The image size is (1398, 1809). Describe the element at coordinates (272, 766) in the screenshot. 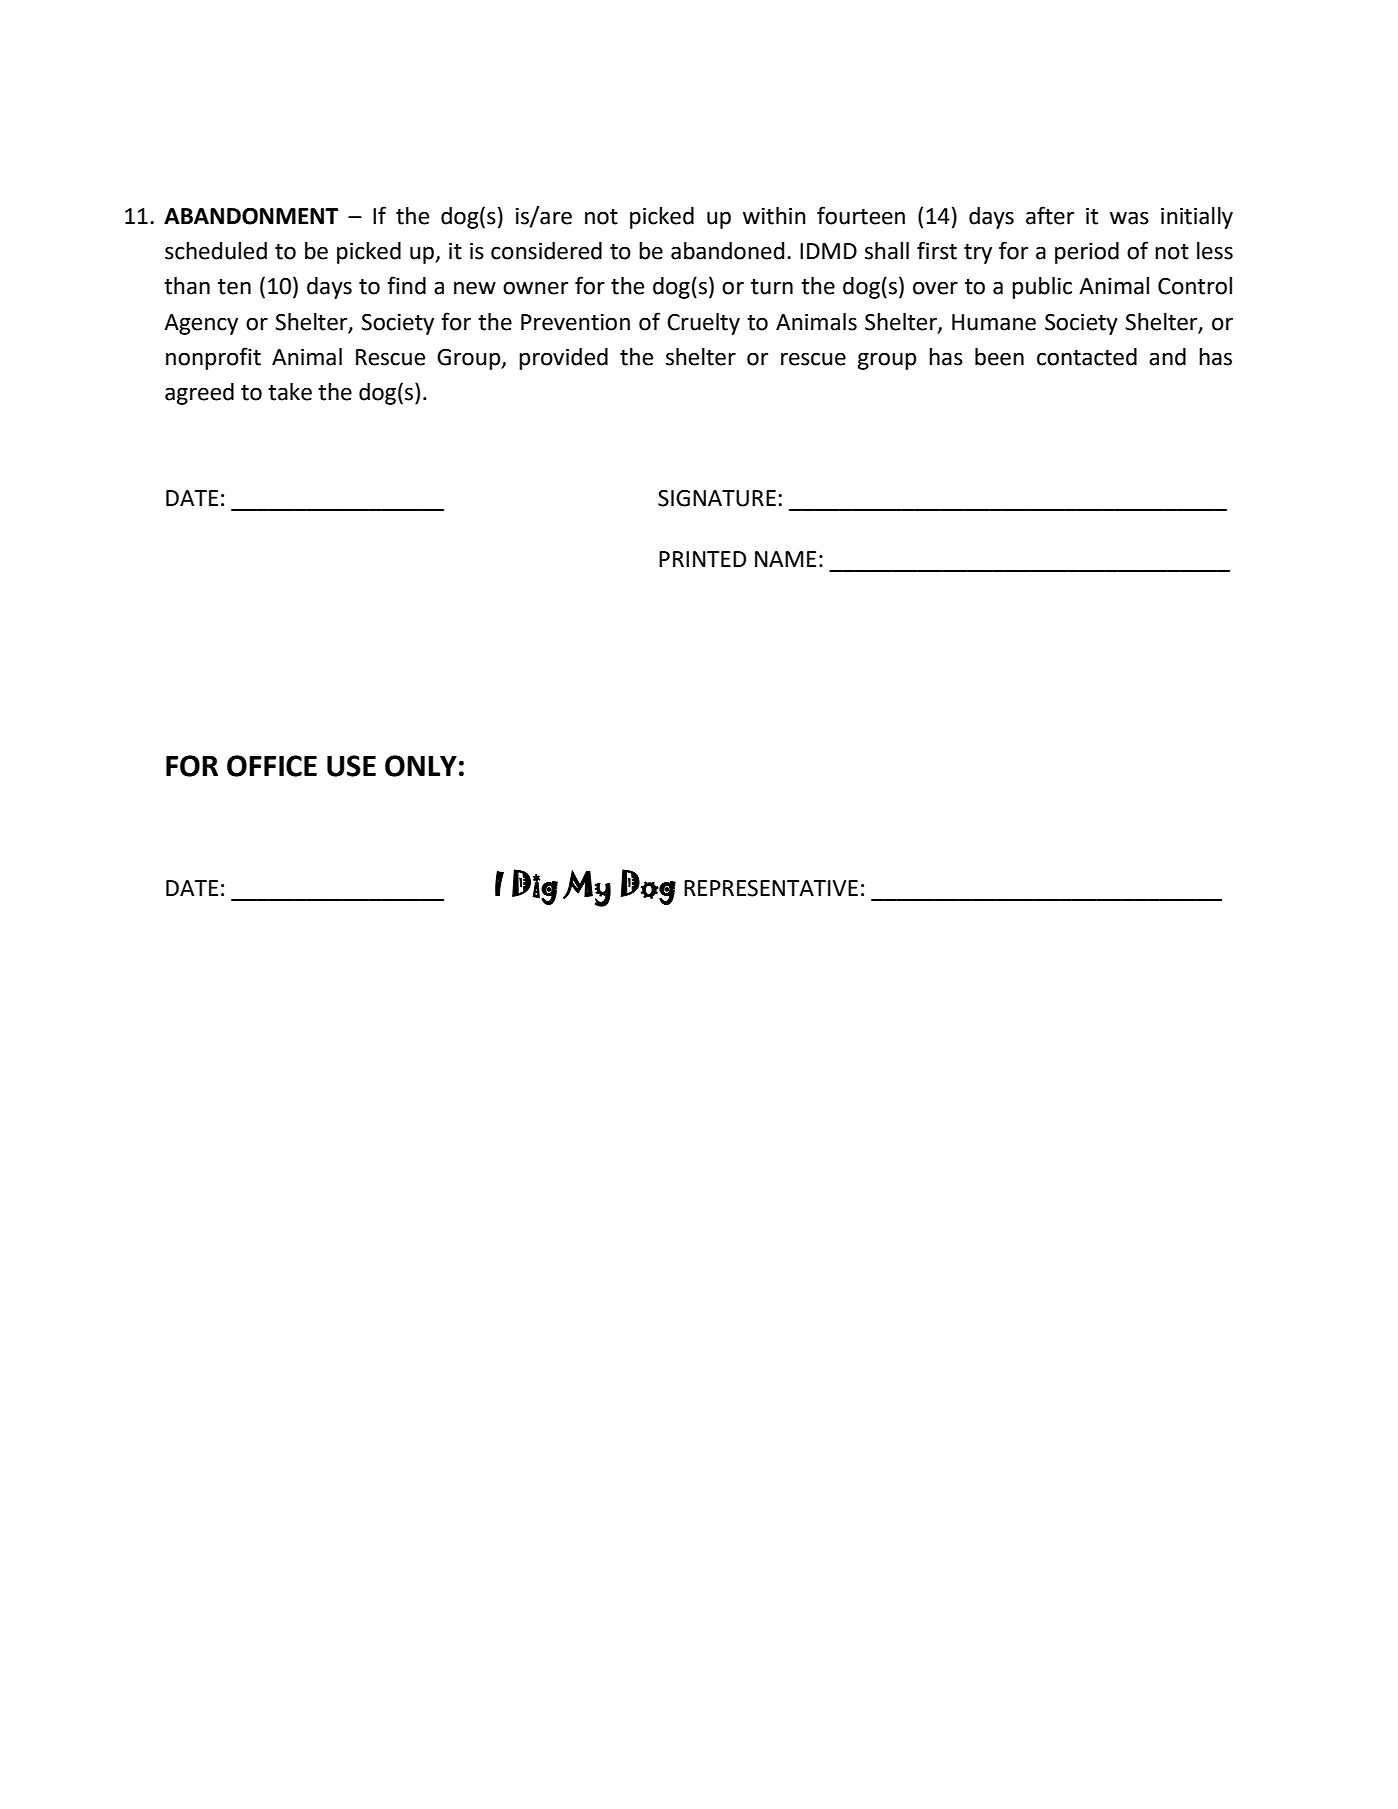

I see `OFFICE` at that location.
